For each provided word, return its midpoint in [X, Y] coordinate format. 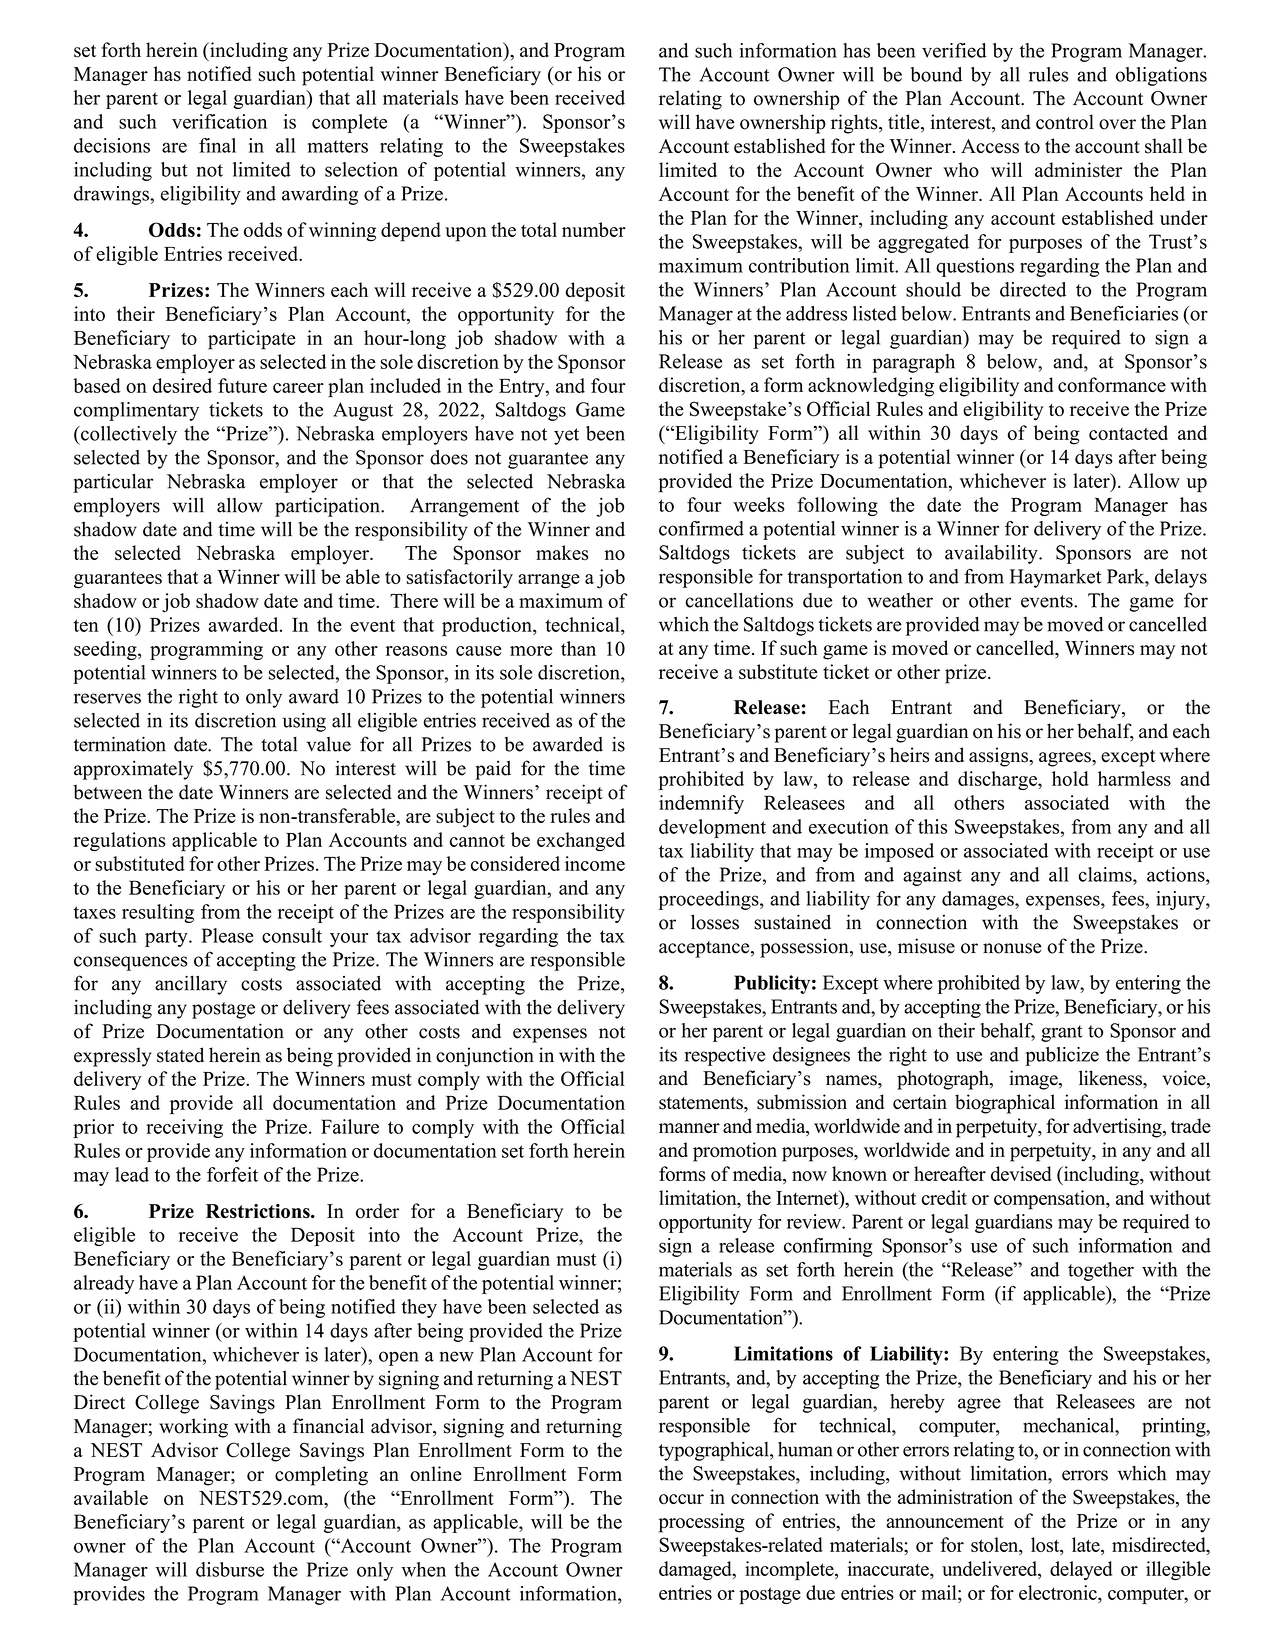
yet [566, 436]
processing [702, 1523]
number [594, 229]
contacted [1128, 432]
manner [689, 1128]
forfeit [232, 1174]
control [1065, 122]
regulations [120, 841]
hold [1070, 778]
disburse [230, 1569]
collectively [128, 435]
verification [219, 121]
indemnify [701, 804]
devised [1021, 1173]
